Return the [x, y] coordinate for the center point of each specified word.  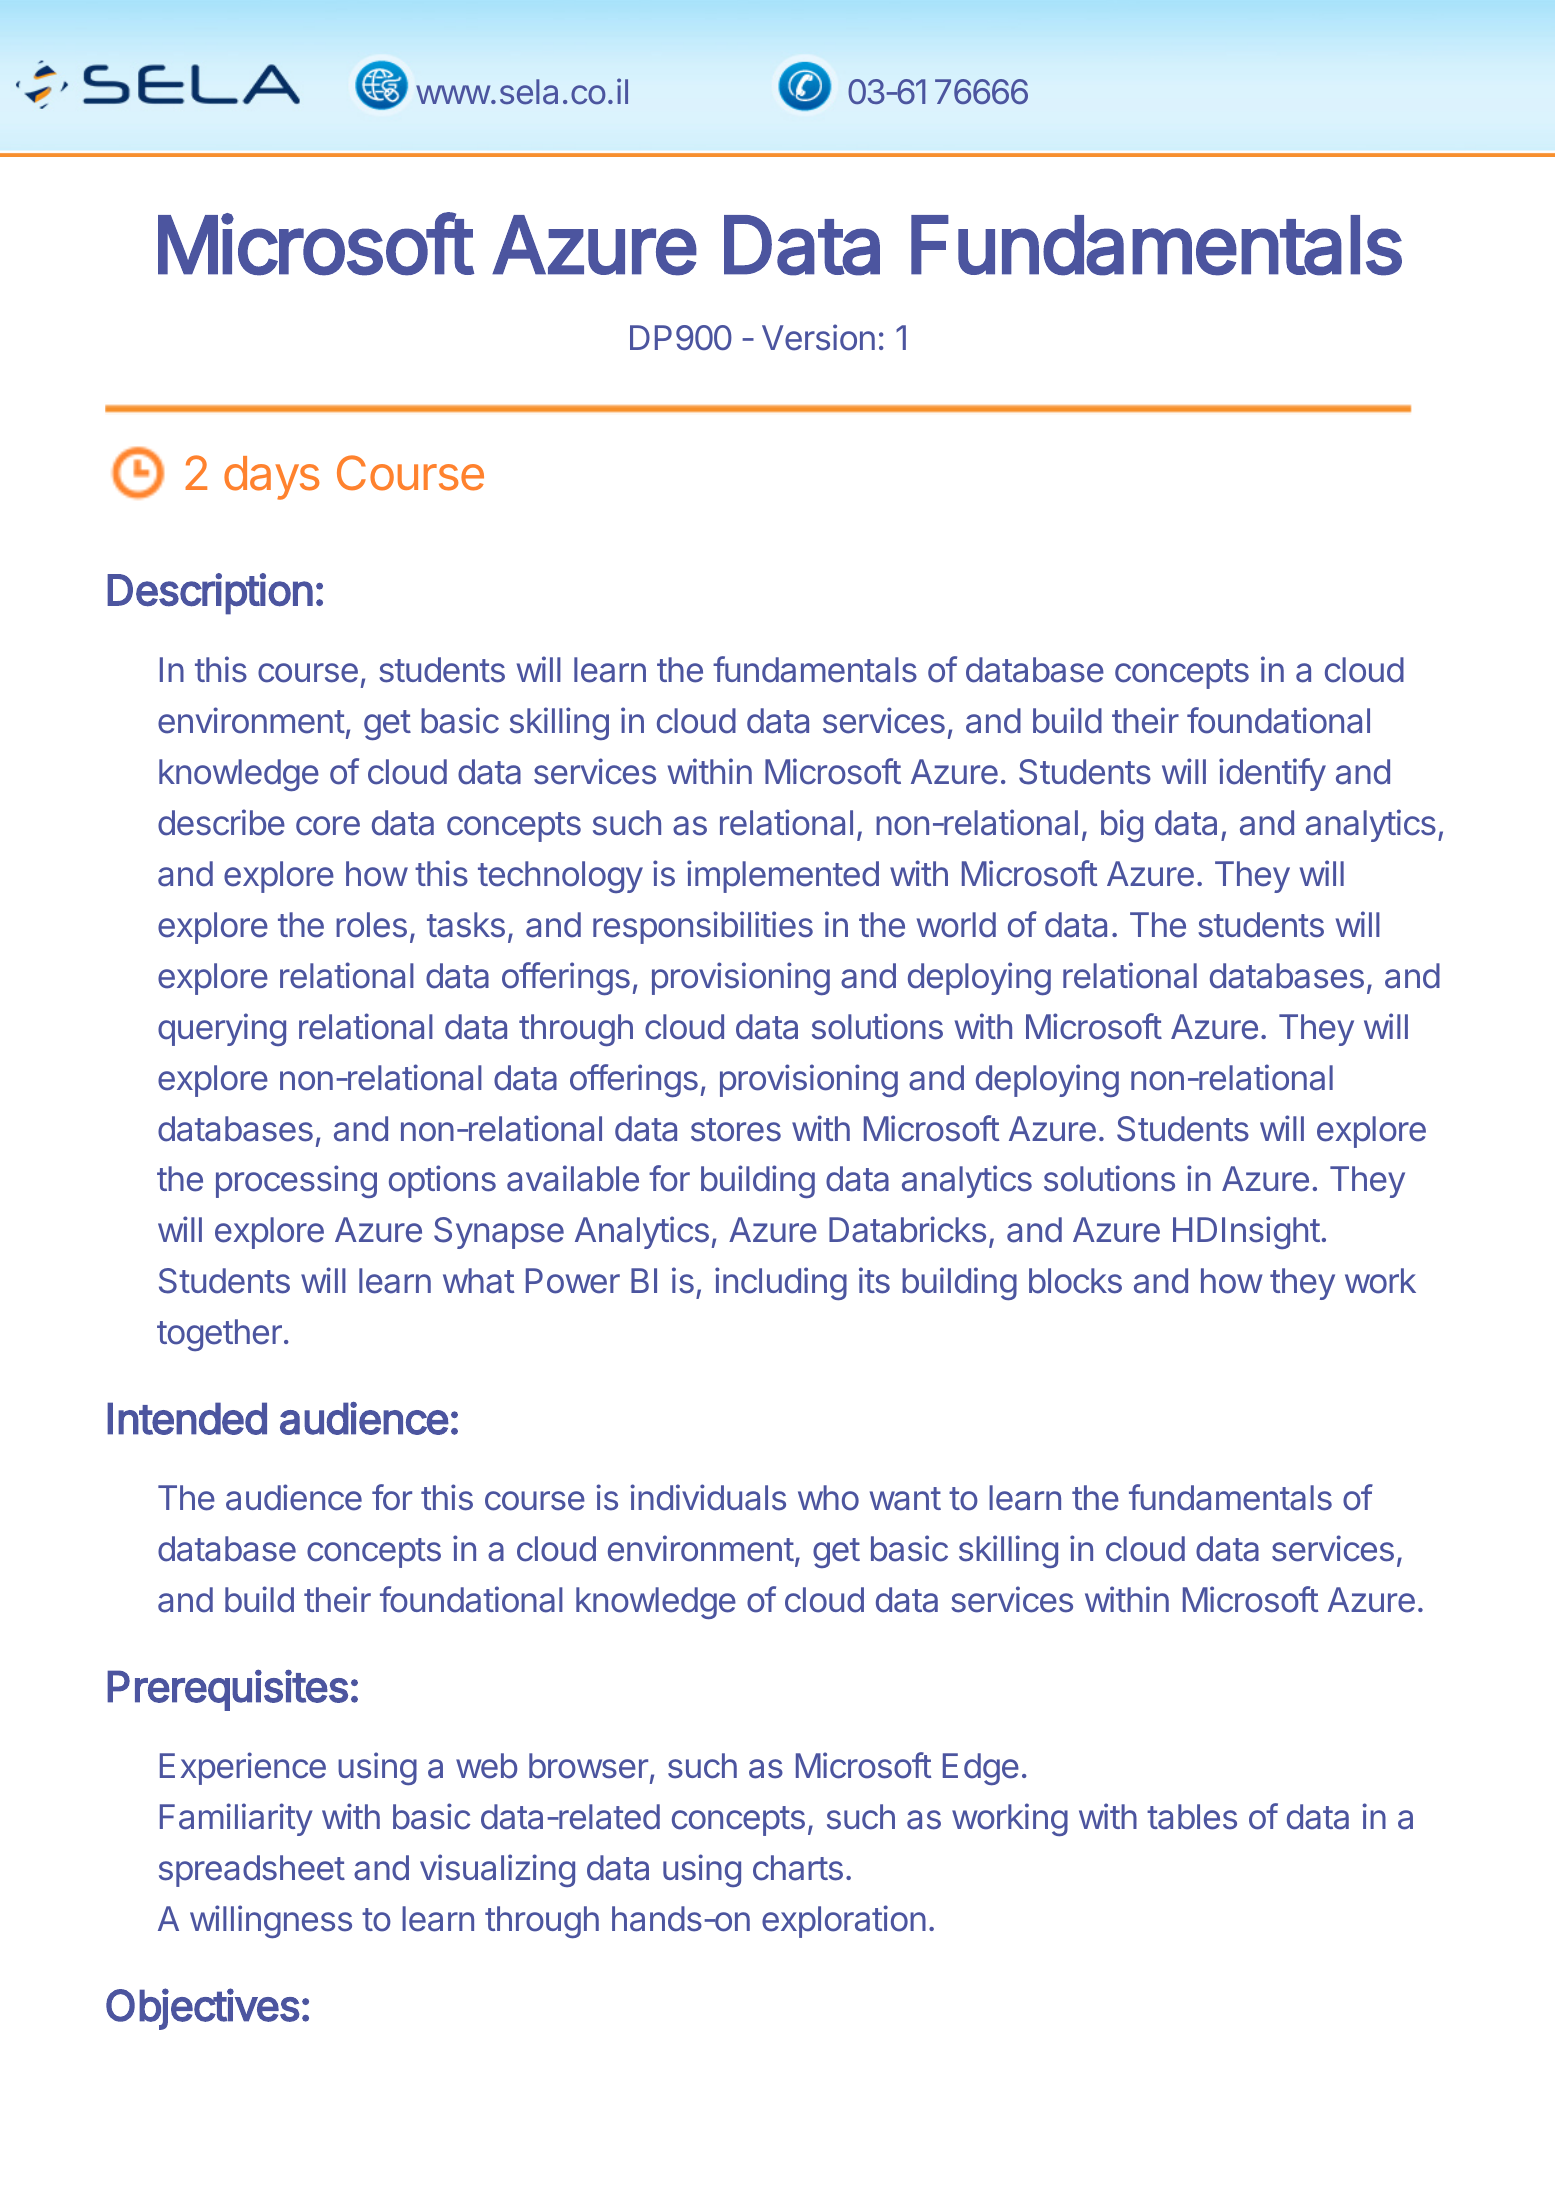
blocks [1075, 1281]
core [328, 826]
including [781, 1283]
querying [222, 1029]
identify [1272, 774]
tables [1192, 1817]
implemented [783, 876]
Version [818, 337]
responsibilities [703, 927]
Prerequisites [227, 1690]
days [271, 478]
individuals [708, 1497]
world [956, 925]
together [219, 1335]
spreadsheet [252, 1871]
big [1122, 825]
